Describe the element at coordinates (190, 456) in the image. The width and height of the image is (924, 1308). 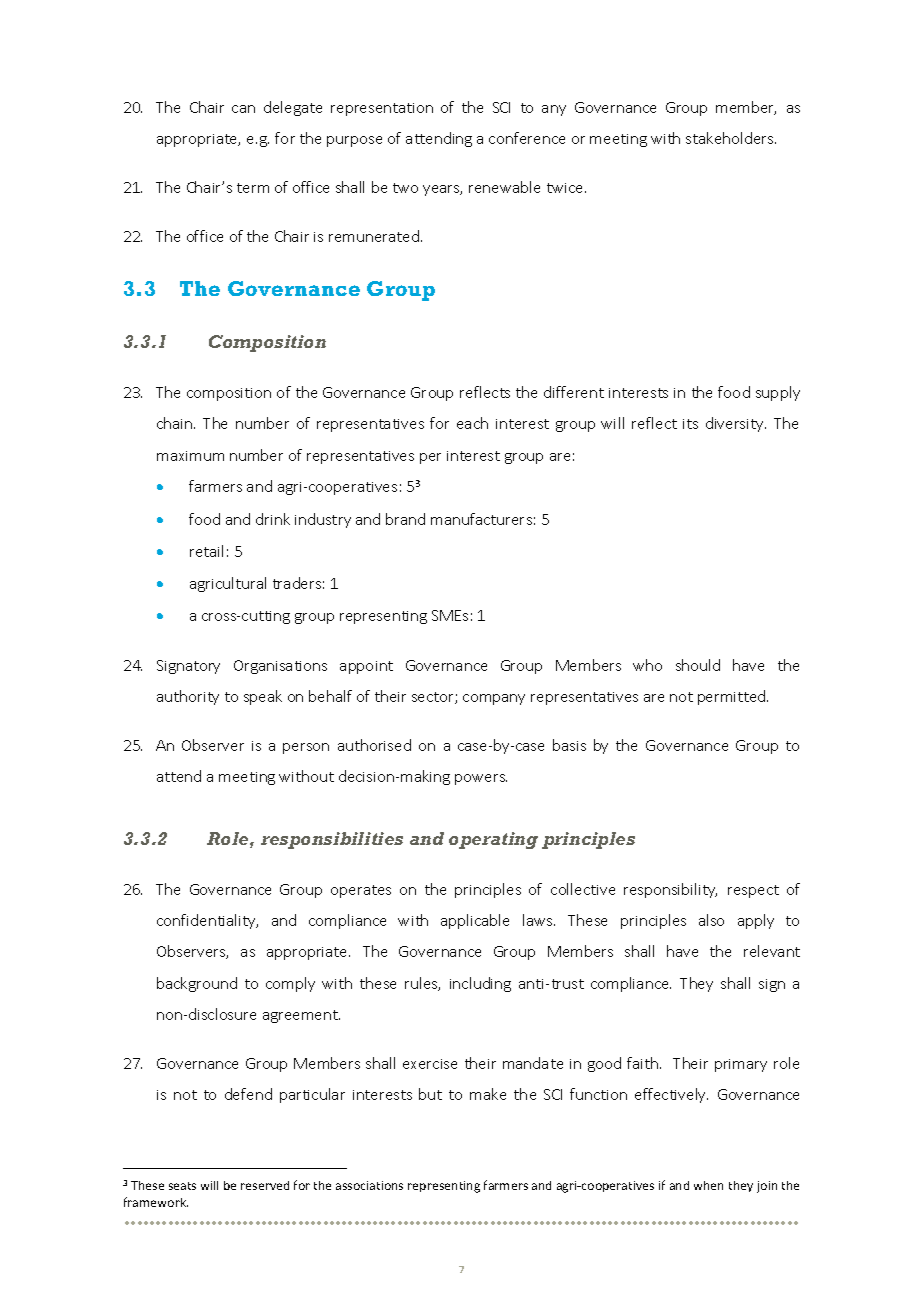
I see `maximum` at that location.
